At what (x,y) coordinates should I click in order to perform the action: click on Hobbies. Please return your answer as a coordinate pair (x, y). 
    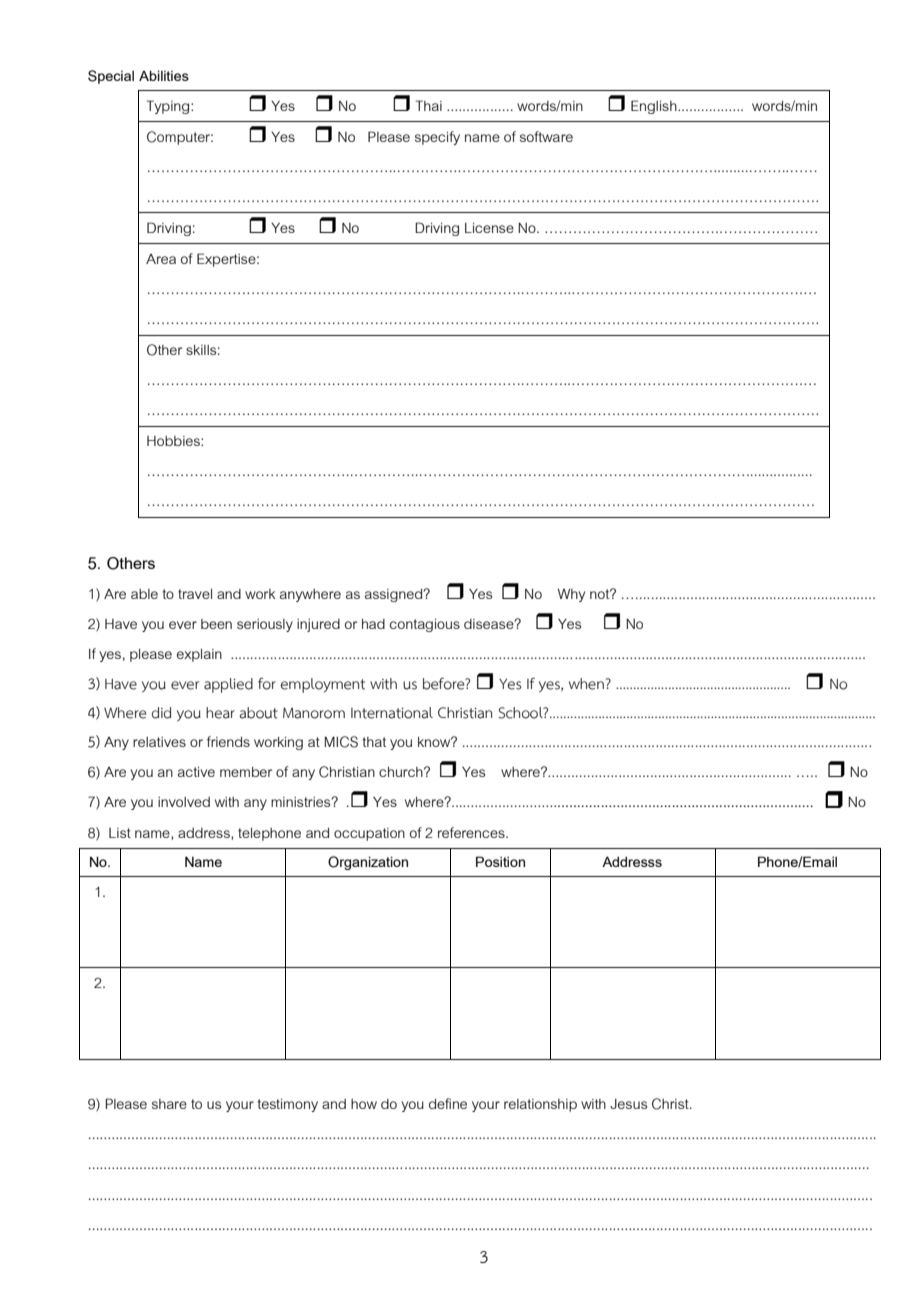
    Looking at the image, I should click on (174, 441).
